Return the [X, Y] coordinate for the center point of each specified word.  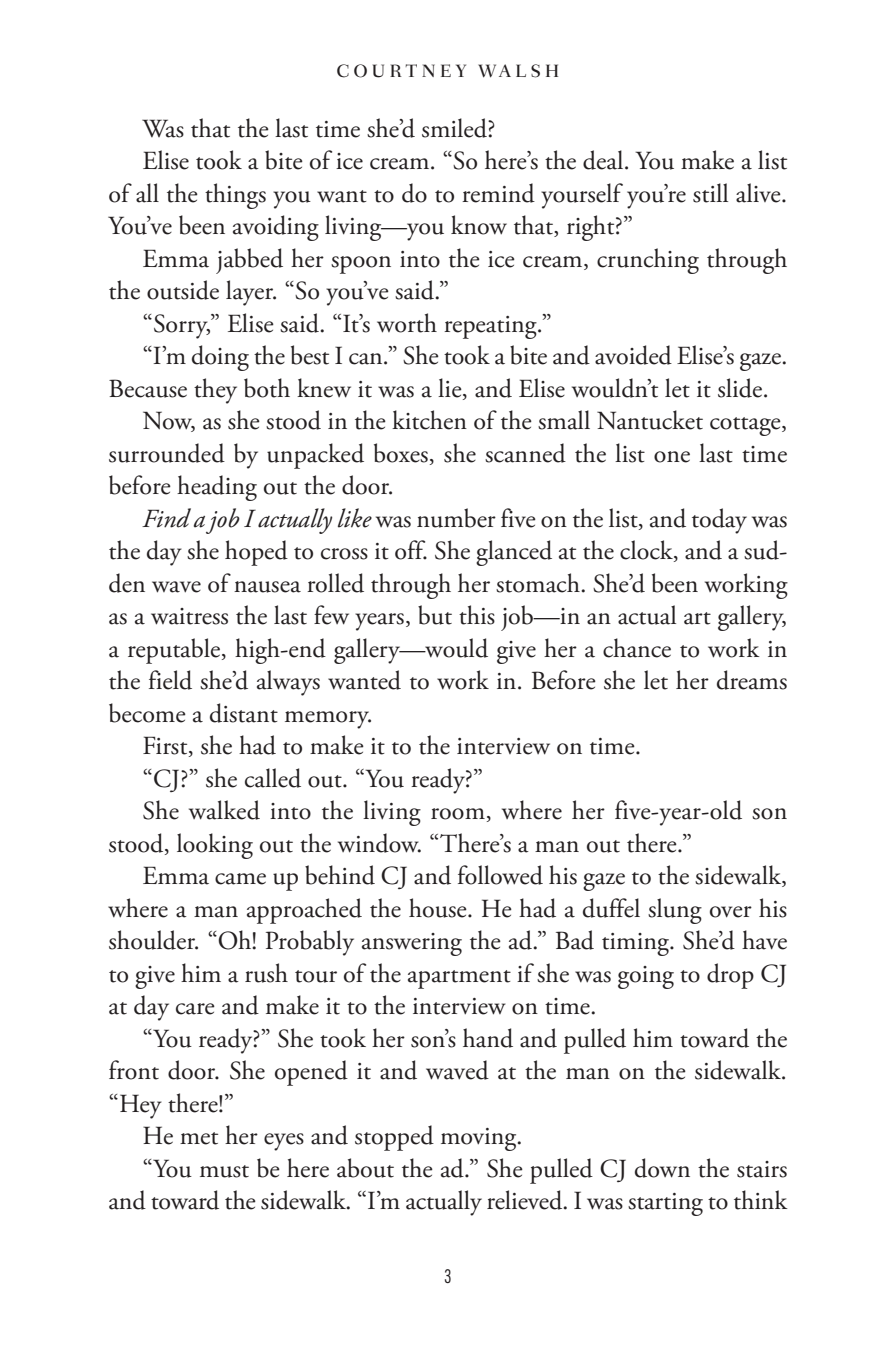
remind [498, 193]
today [719, 521]
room [458, 814]
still [710, 193]
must [224, 1171]
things [235, 196]
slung [675, 911]
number [456, 518]
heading [217, 488]
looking [215, 846]
